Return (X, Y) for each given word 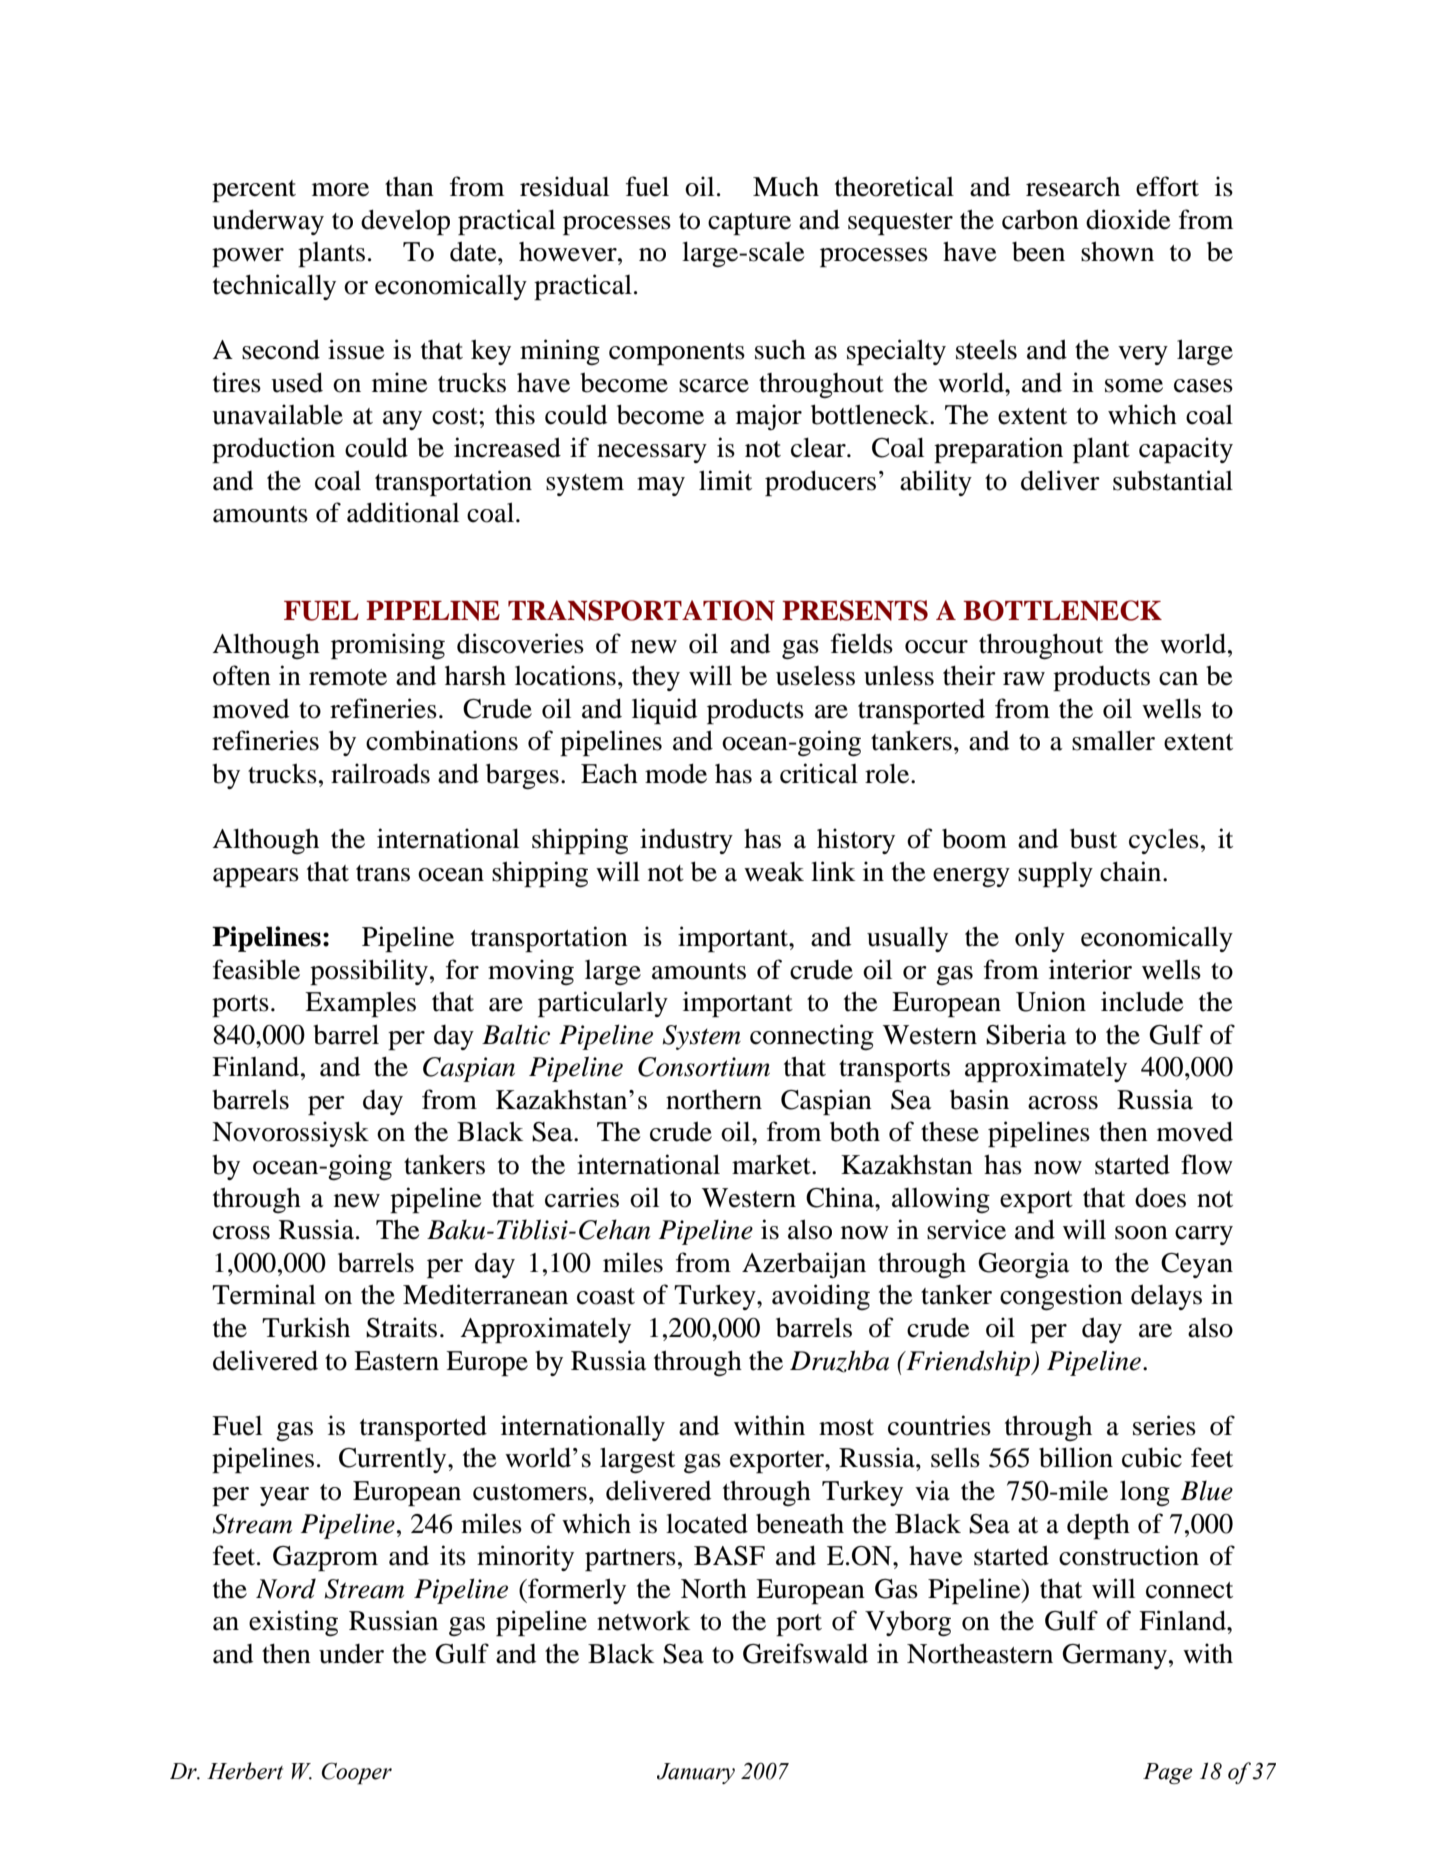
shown (1117, 251)
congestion (1061, 1297)
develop (405, 222)
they (656, 678)
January (696, 1773)
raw (1024, 679)
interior (1090, 969)
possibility (369, 972)
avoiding (821, 1297)
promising (388, 646)
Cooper (357, 1773)
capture (749, 224)
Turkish (306, 1327)
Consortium (704, 1067)
